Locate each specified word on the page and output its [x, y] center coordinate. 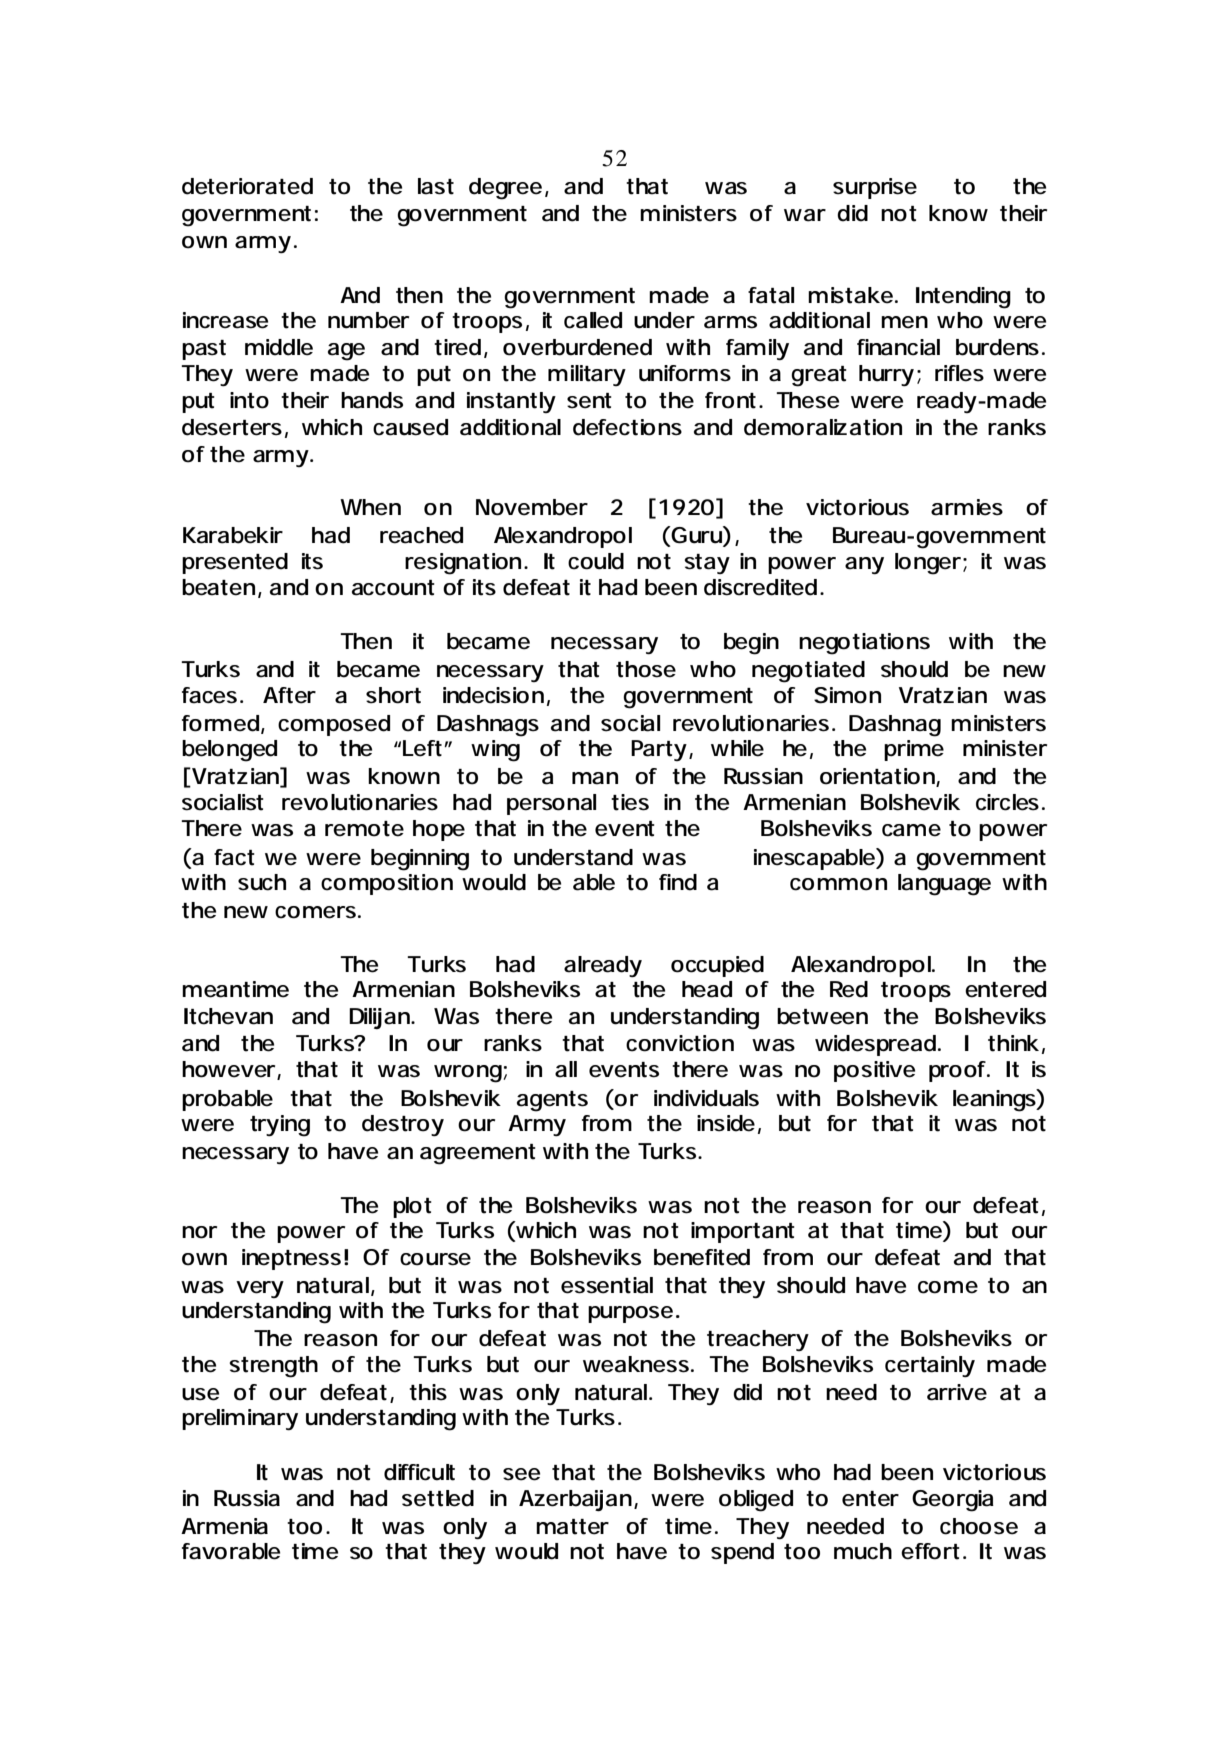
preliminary [240, 1419]
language [944, 885]
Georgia [953, 1501]
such [262, 882]
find [678, 882]
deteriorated [247, 186]
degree [505, 189]
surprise [875, 188]
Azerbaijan [575, 1500]
